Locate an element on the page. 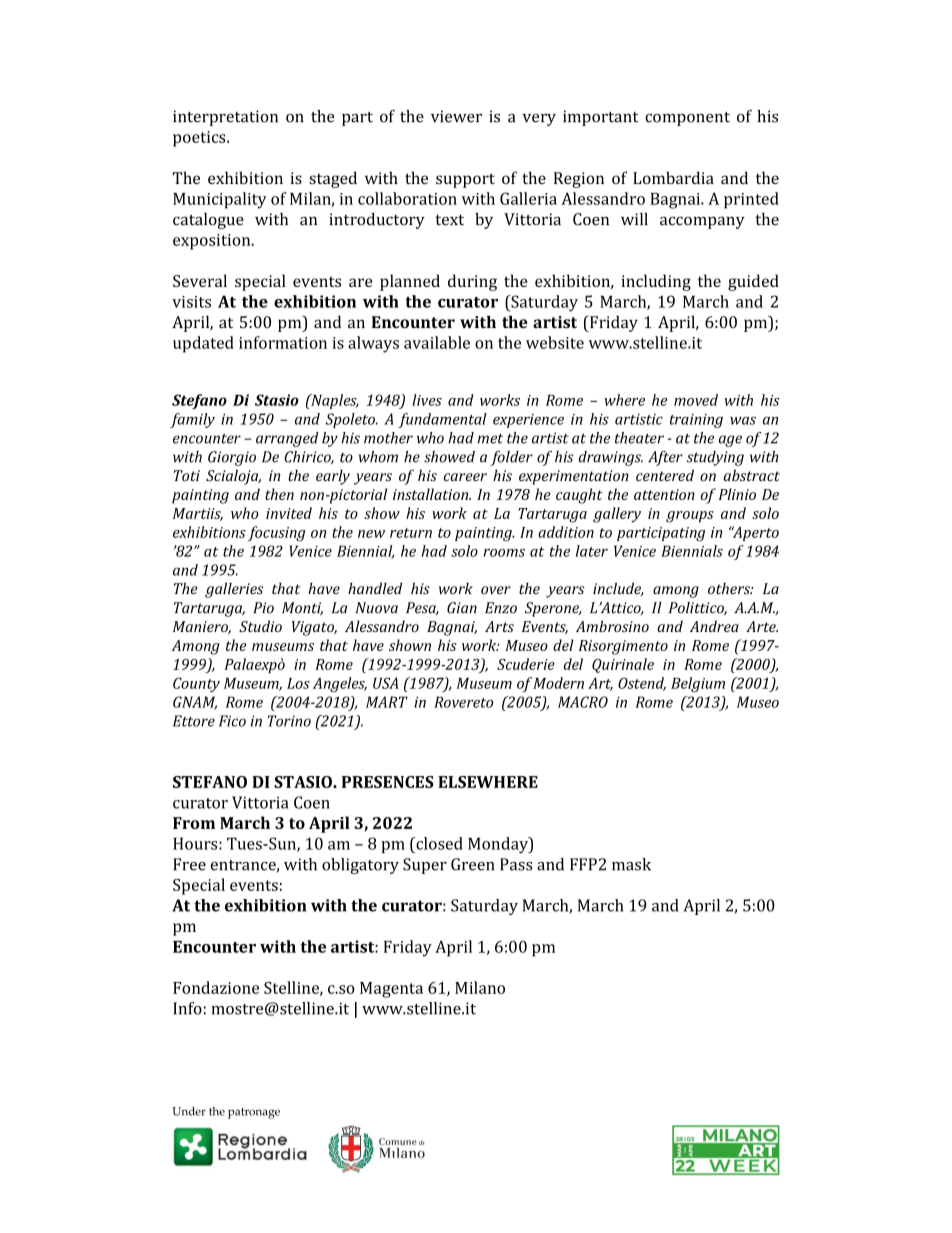 The width and height of the document is (952, 1233). component is located at coordinates (687, 119).
